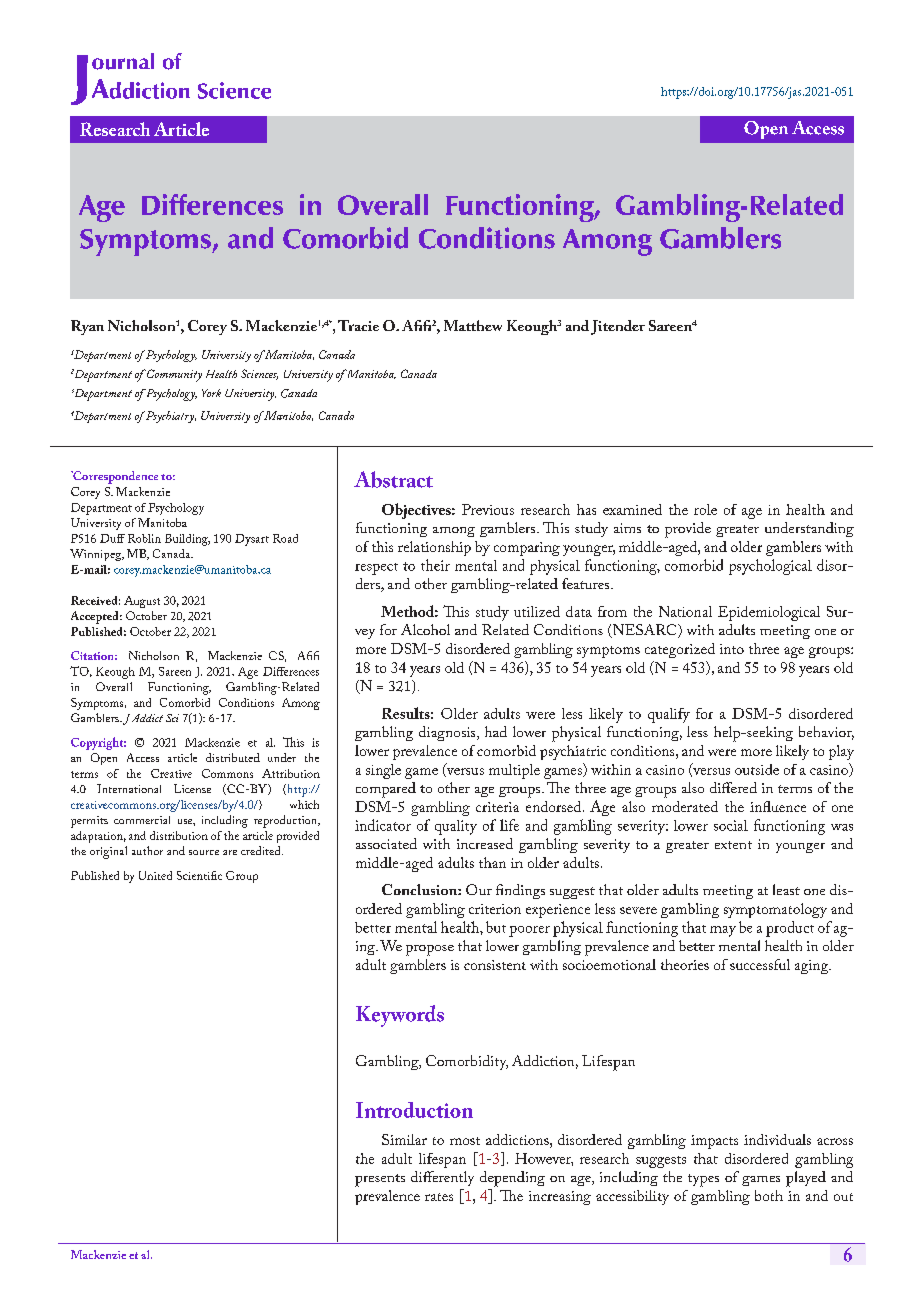  I want to click on presents, so click(380, 1180).
